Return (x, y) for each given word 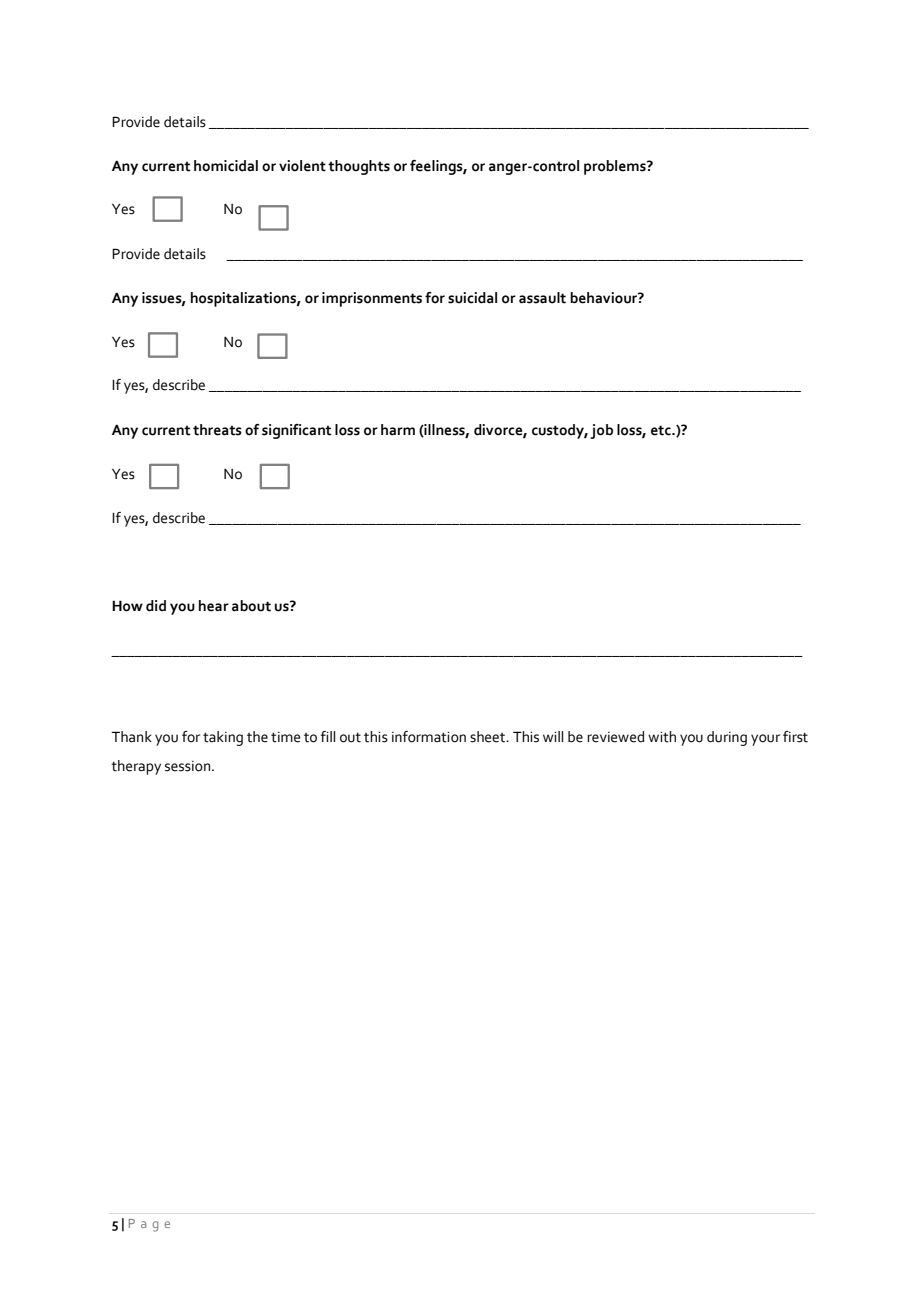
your (765, 740)
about (251, 606)
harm (398, 429)
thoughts (359, 167)
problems (616, 167)
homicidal (226, 166)
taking (223, 738)
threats (217, 430)
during (727, 738)
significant (296, 431)
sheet (488, 737)
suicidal (472, 298)
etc (662, 430)
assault (542, 298)
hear (214, 606)
